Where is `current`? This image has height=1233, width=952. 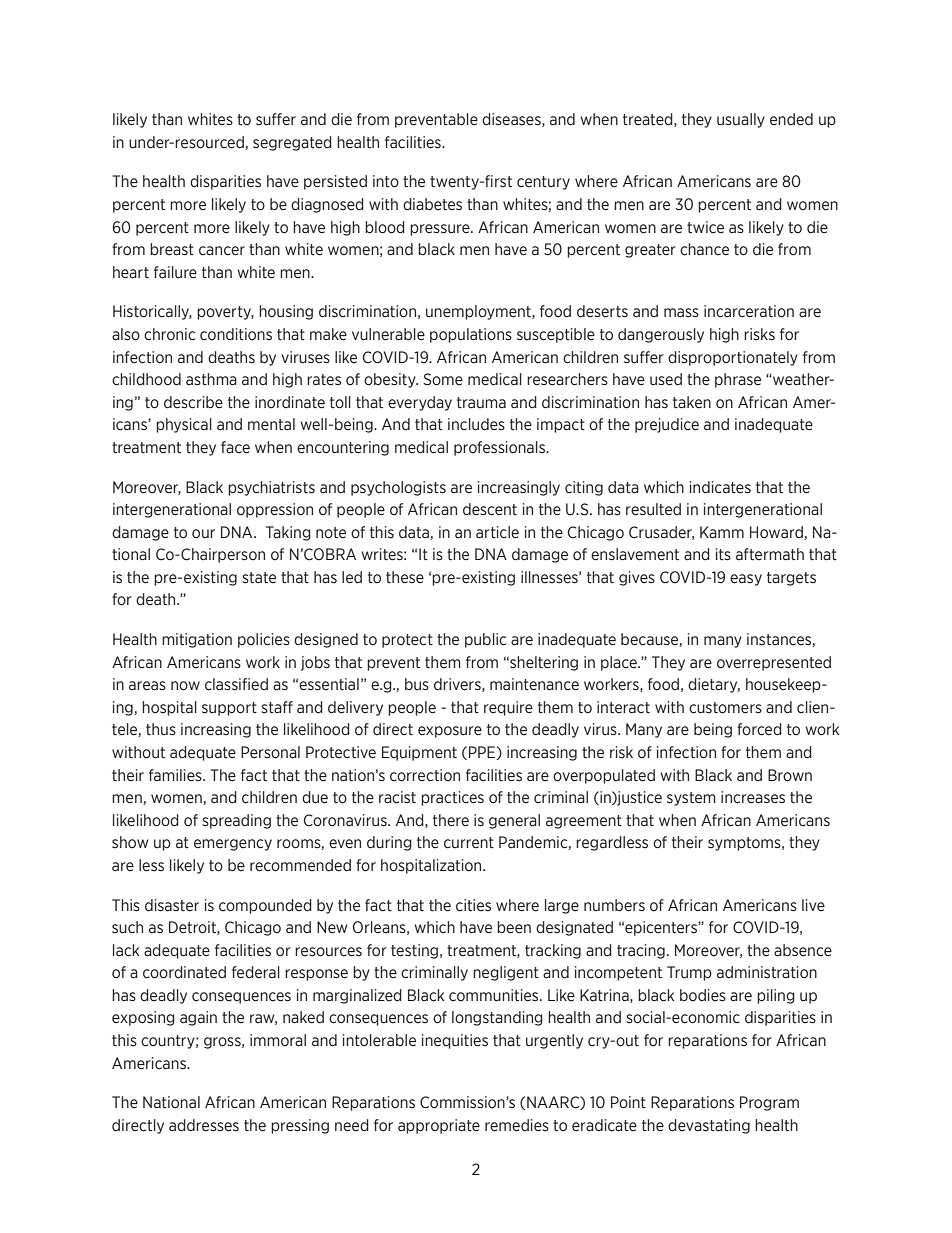
current is located at coordinates (469, 843).
